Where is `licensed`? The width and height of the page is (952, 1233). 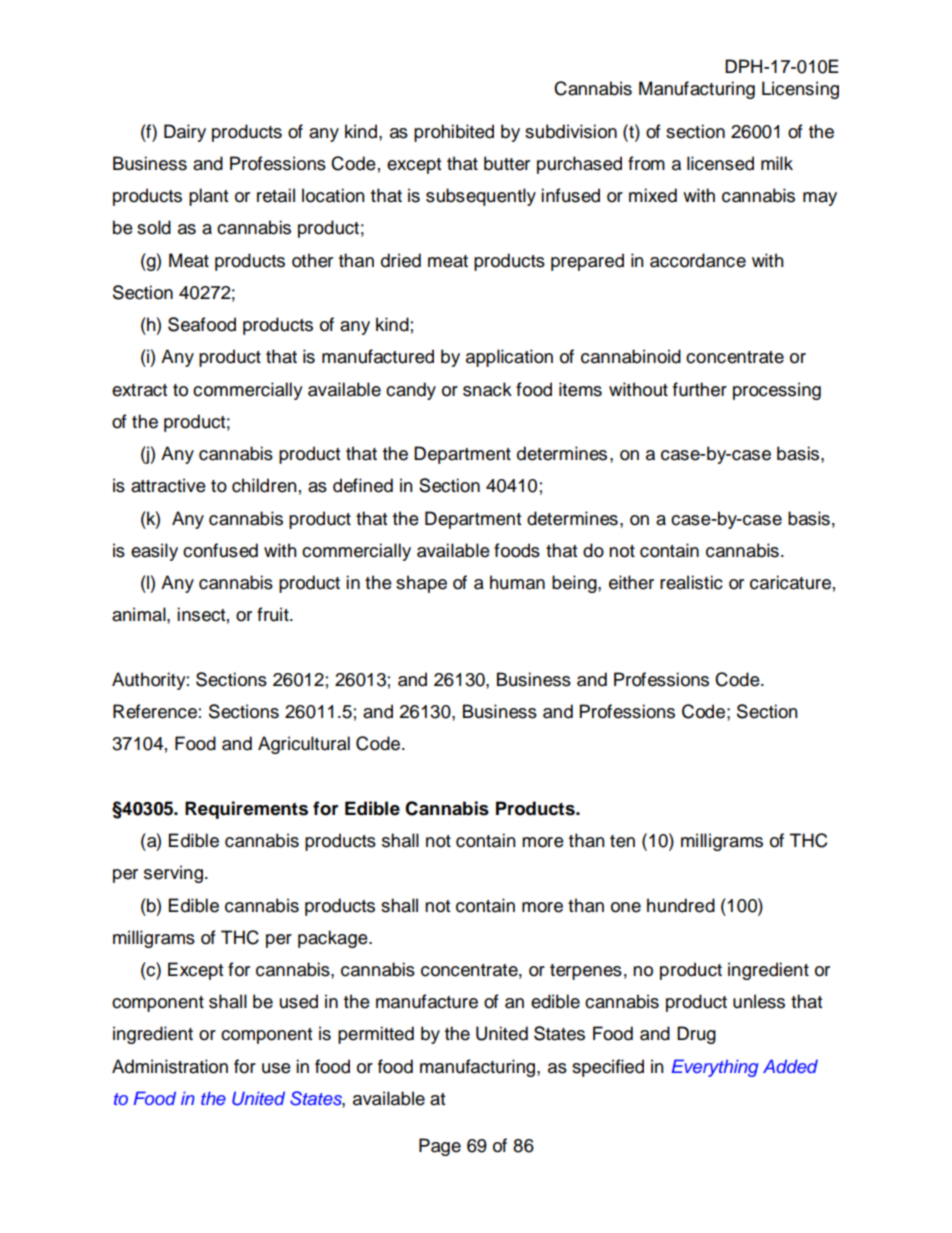 licensed is located at coordinates (720, 163).
